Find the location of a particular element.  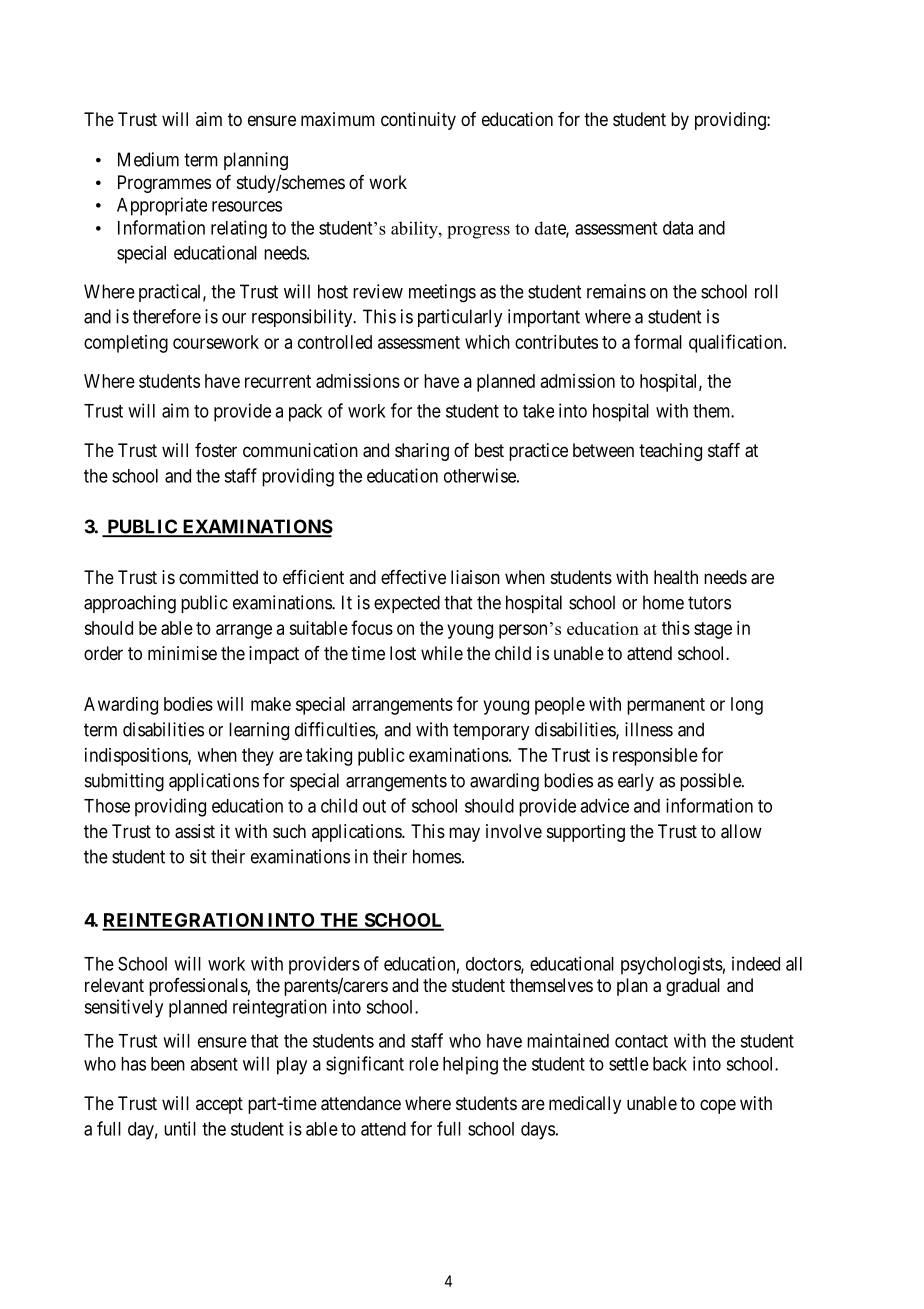

Medium is located at coordinates (148, 159).
